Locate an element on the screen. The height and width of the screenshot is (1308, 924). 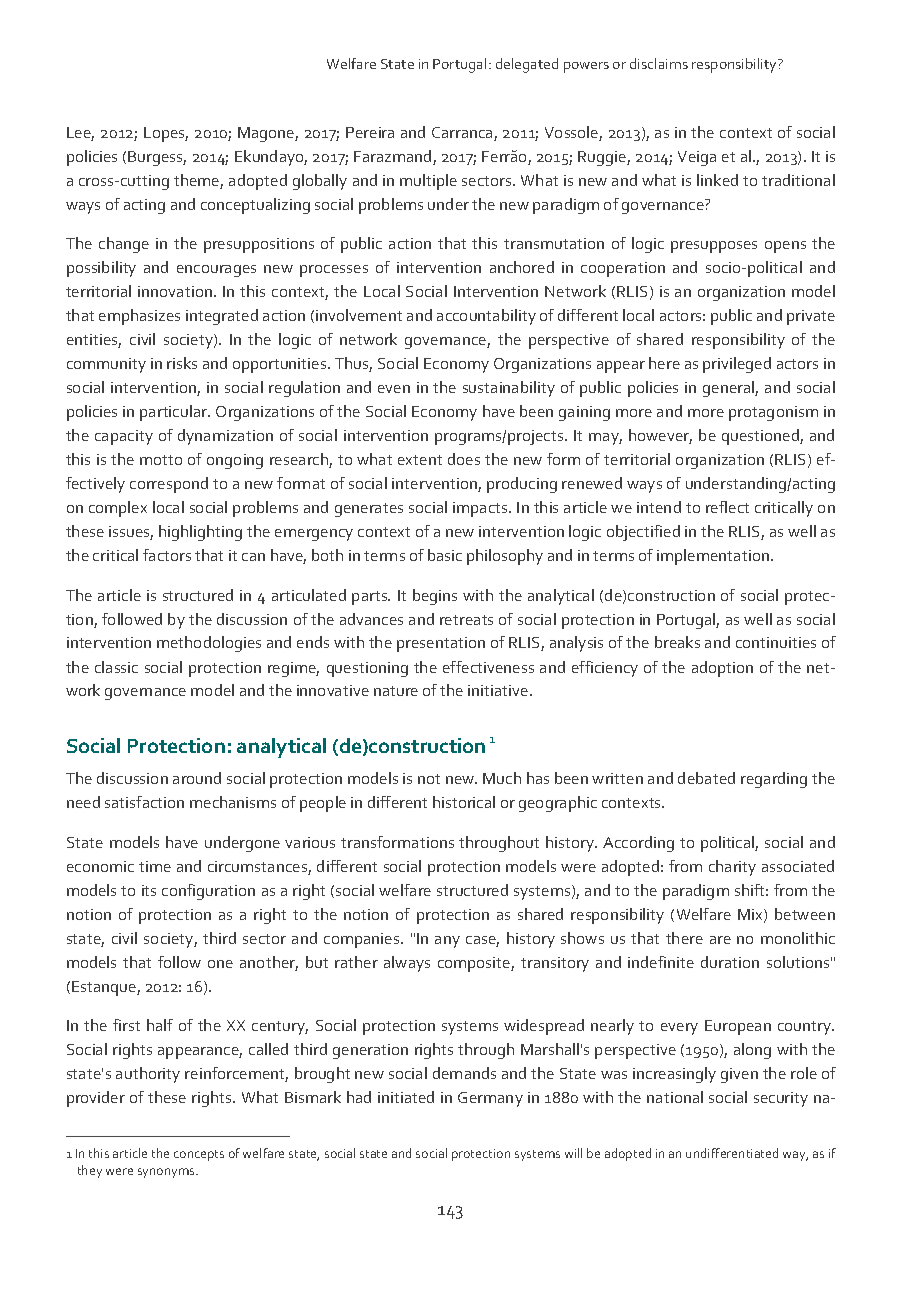
concepts is located at coordinates (199, 1155).
